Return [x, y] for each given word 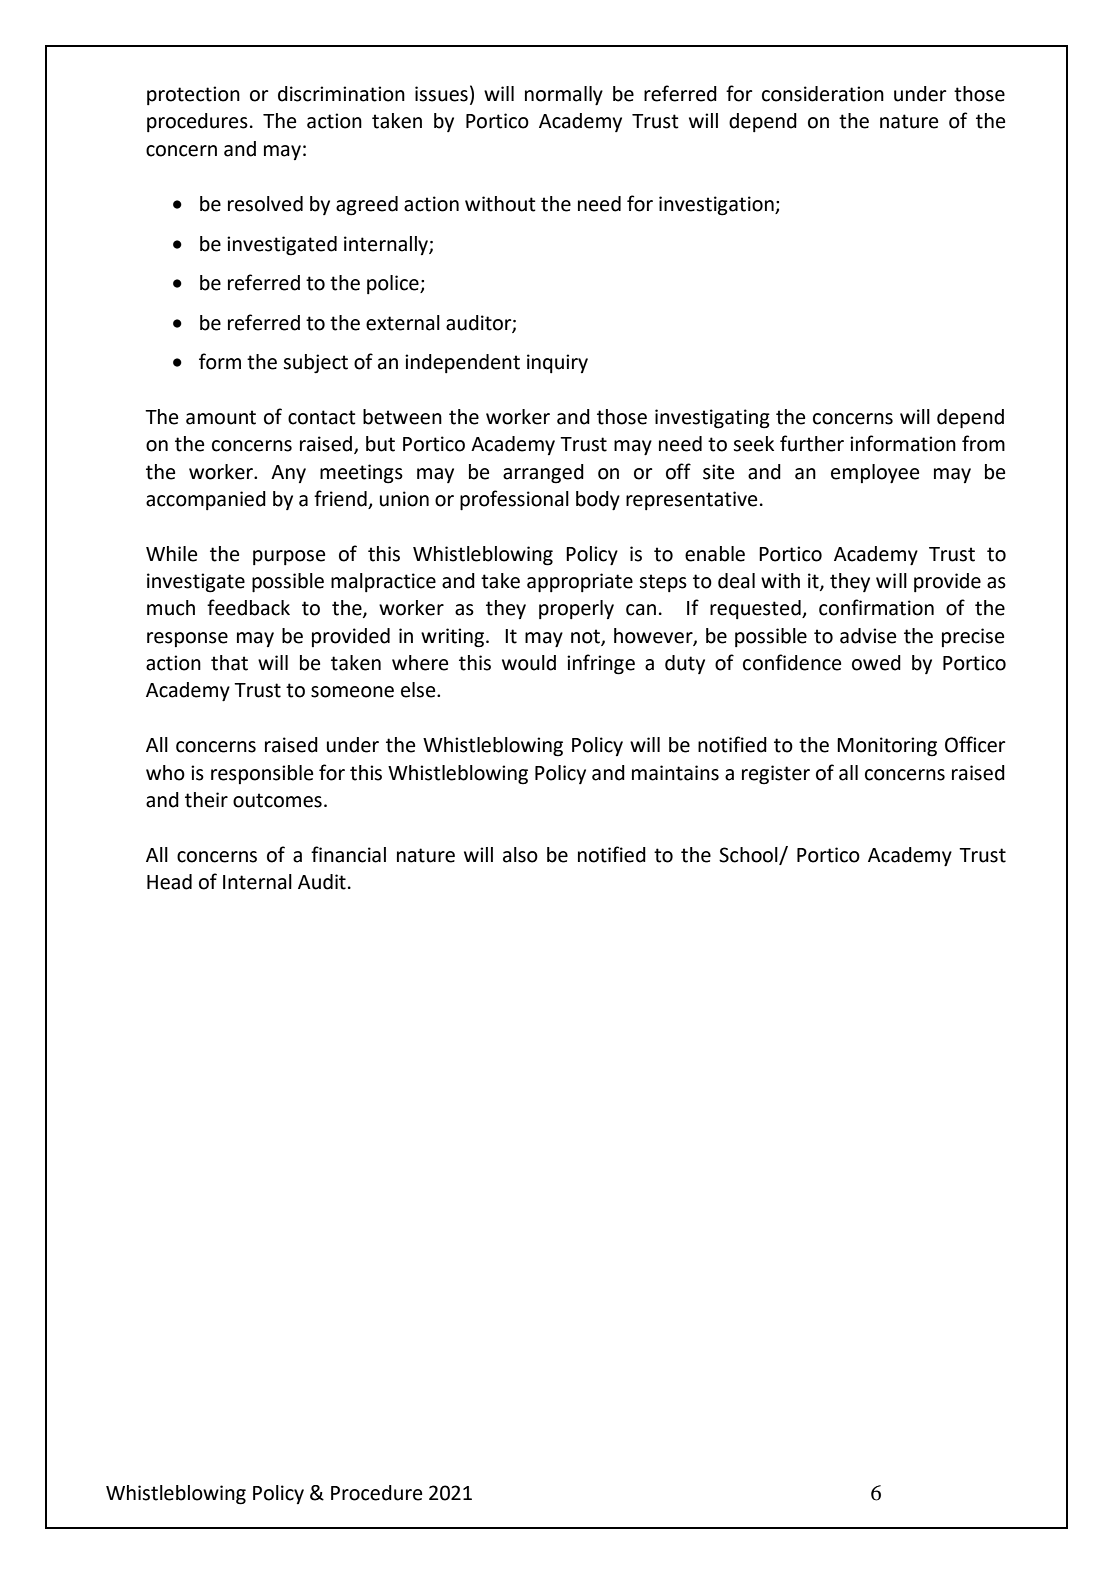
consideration [823, 94]
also [520, 855]
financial [348, 854]
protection [193, 95]
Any [288, 474]
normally [564, 96]
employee [875, 474]
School [749, 855]
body [598, 501]
